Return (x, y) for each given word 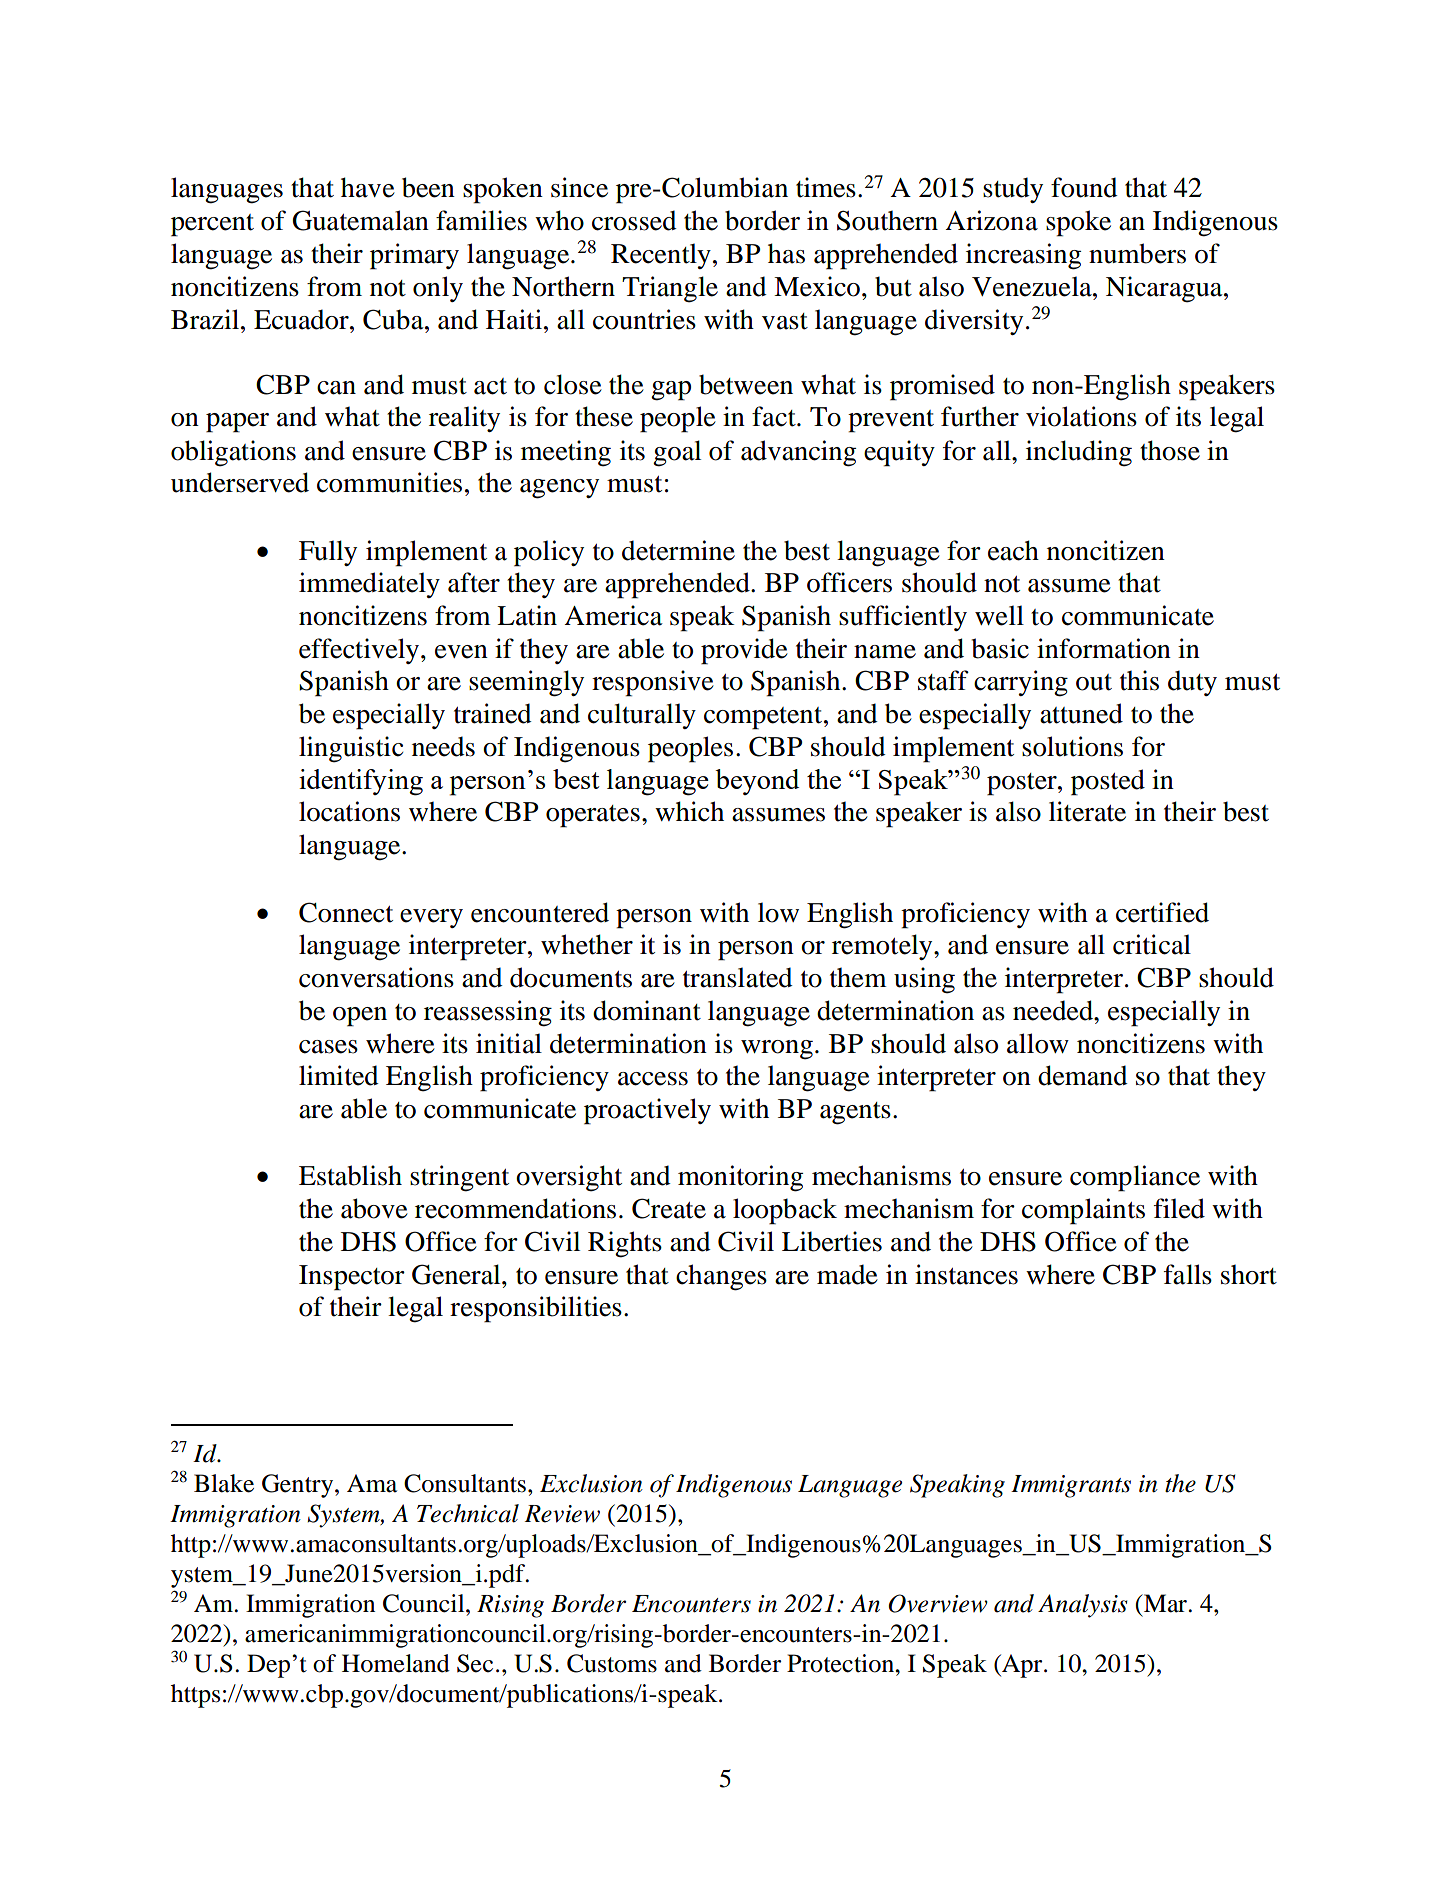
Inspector (352, 1278)
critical (1152, 944)
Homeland (396, 1663)
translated (738, 977)
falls (1188, 1274)
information (1104, 648)
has (786, 253)
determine (678, 550)
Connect (346, 912)
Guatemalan (360, 220)
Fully (328, 553)
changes (721, 1277)
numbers (1137, 253)
